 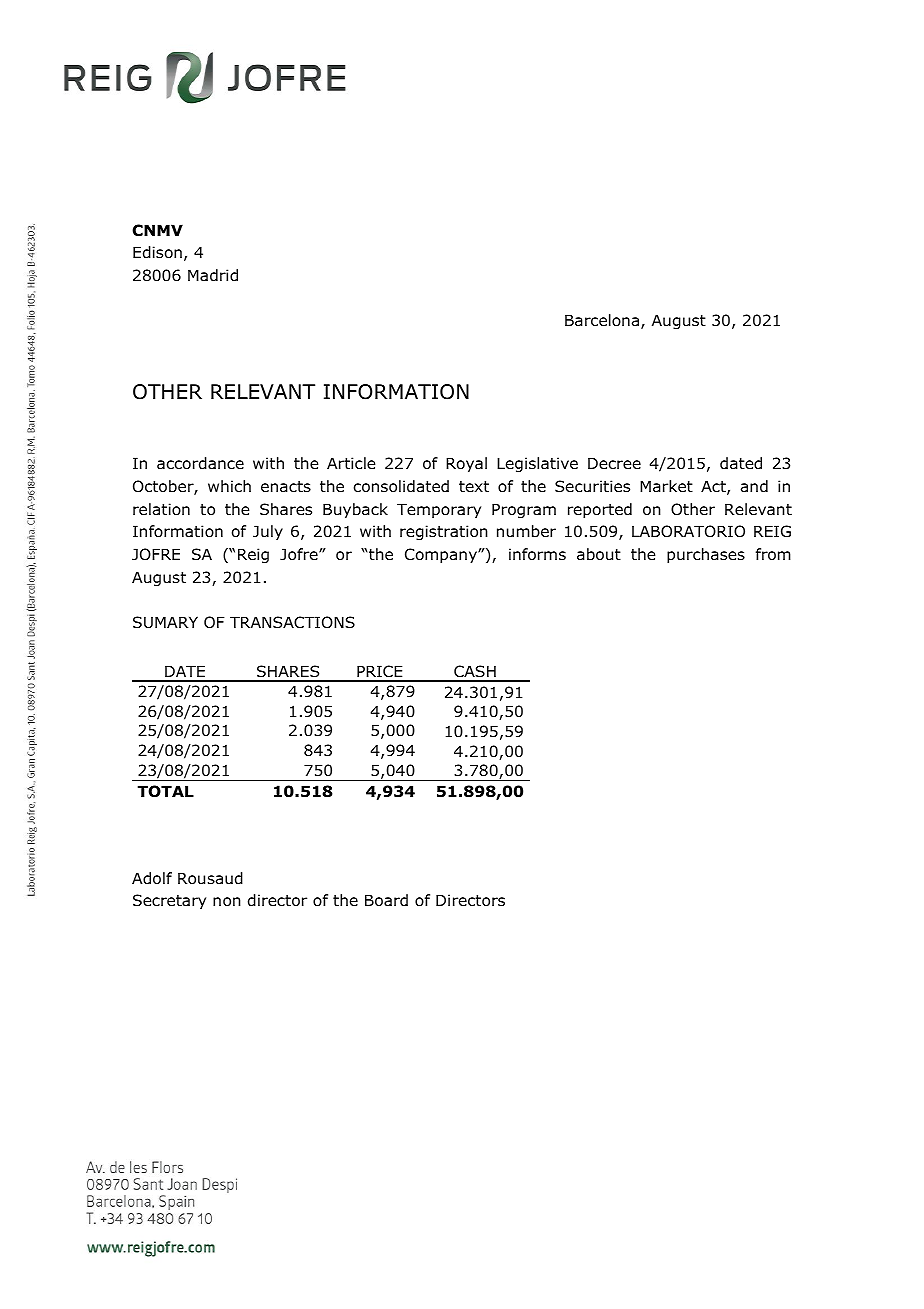 What do you see at coordinates (706, 555) in the document?
I see `purchases` at bounding box center [706, 555].
